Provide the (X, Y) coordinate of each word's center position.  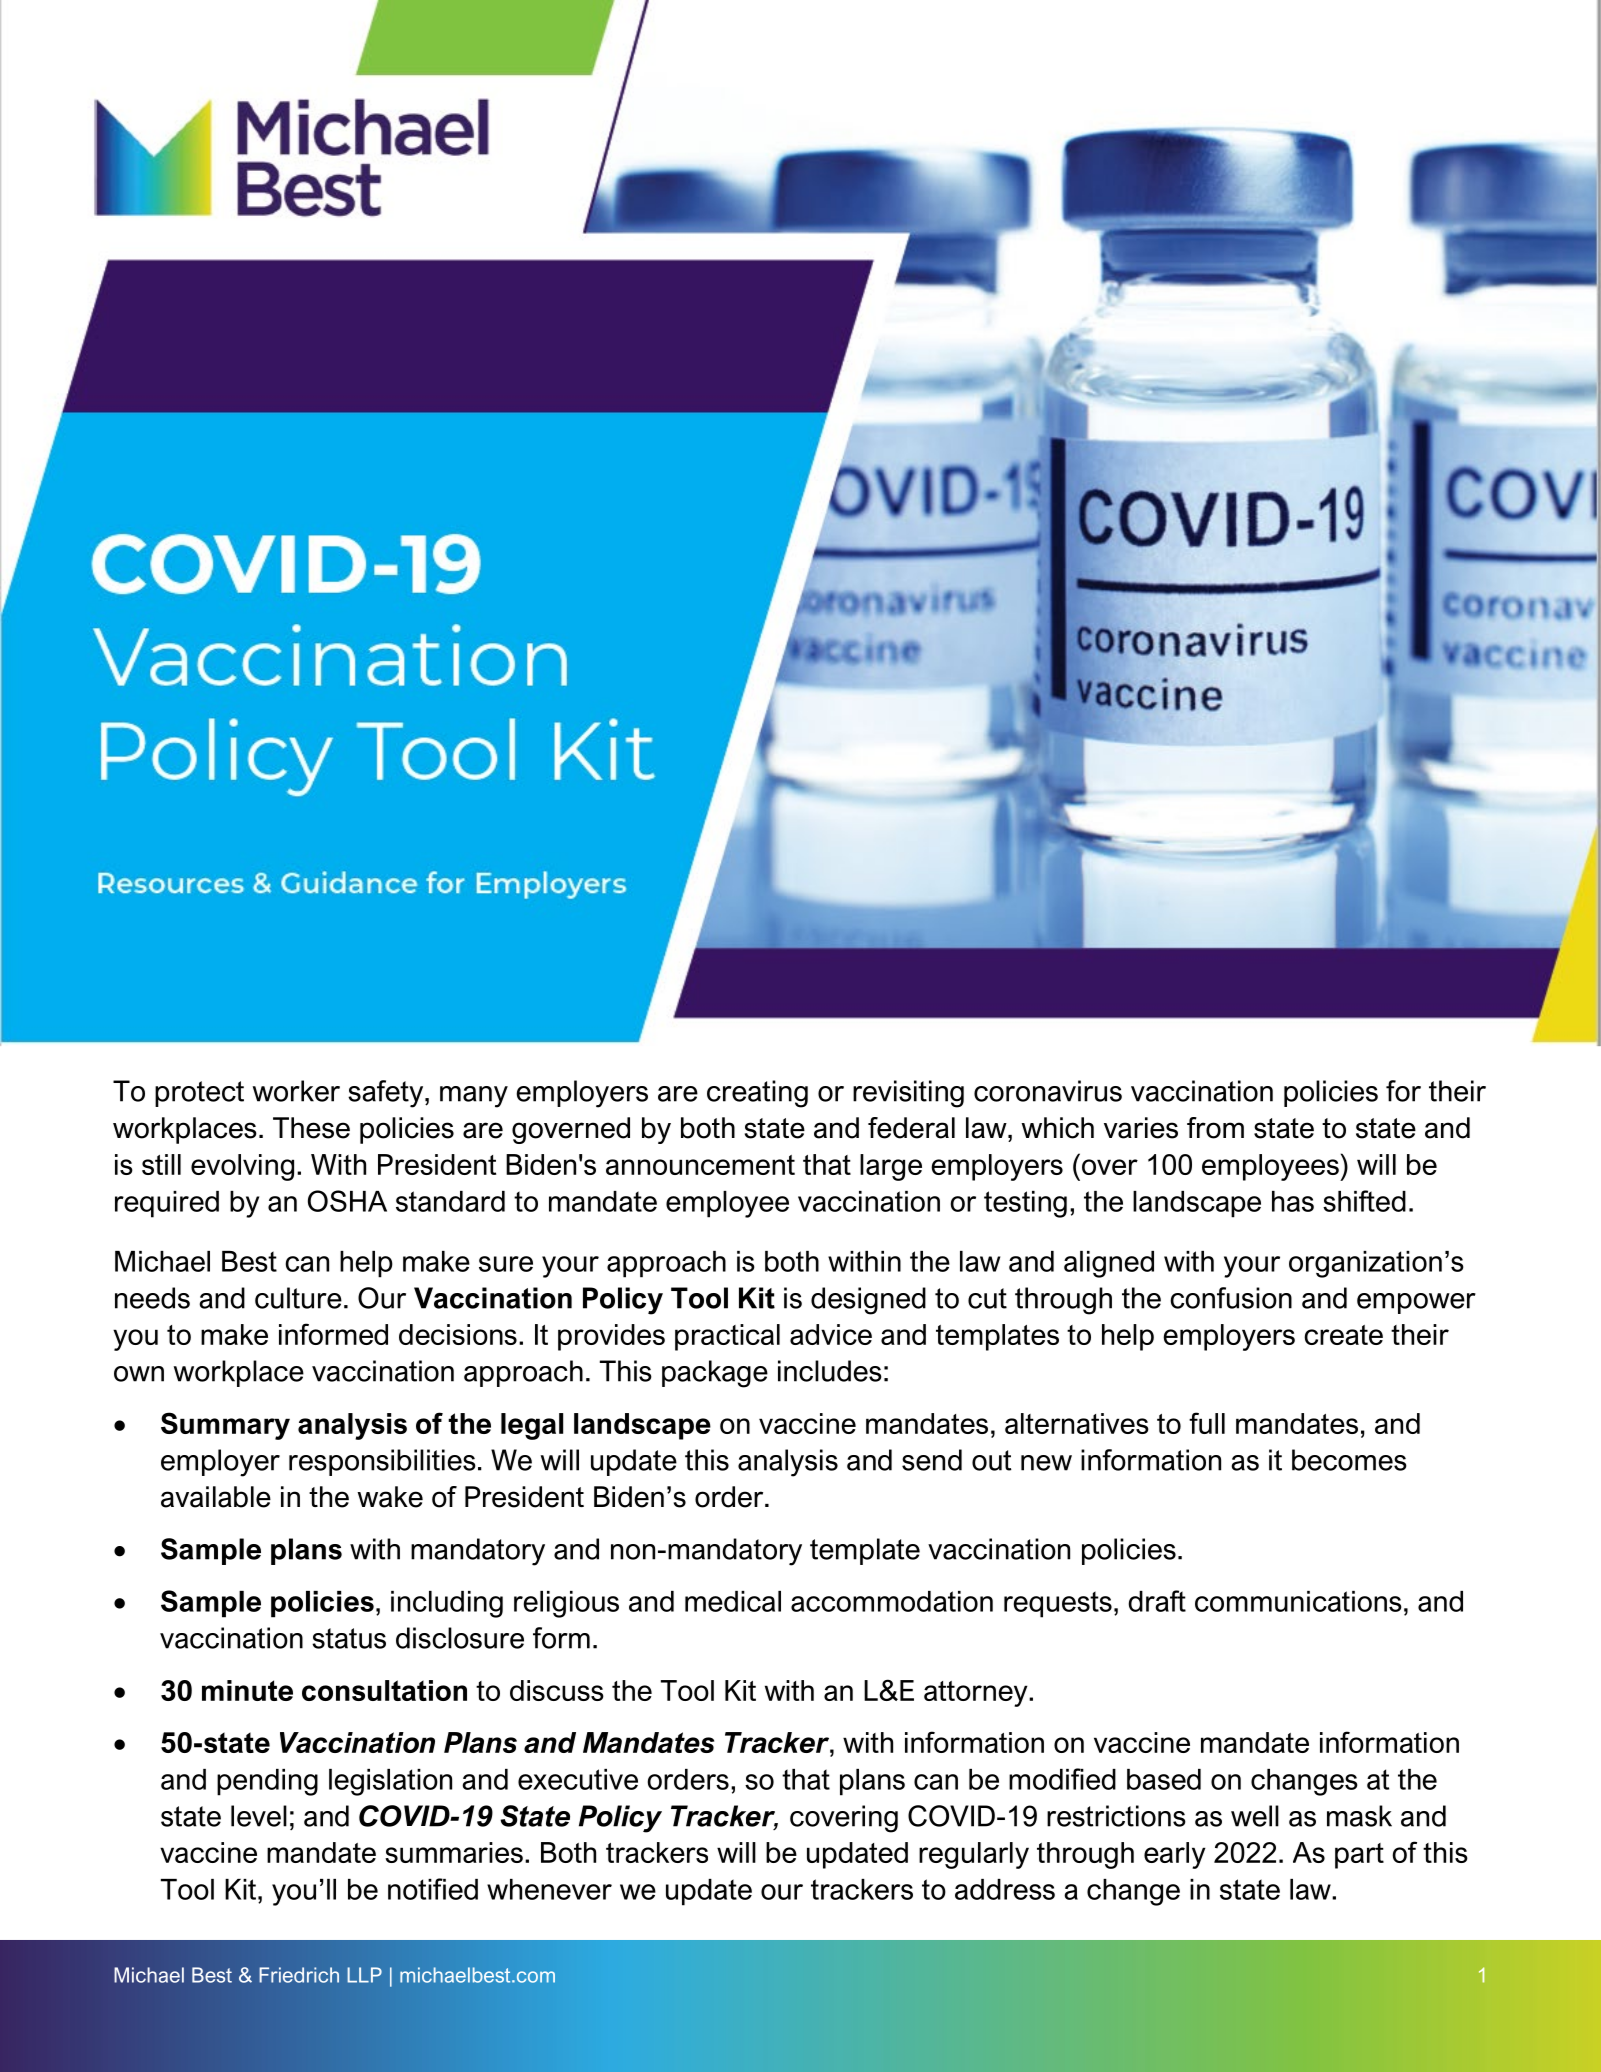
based (1164, 1779)
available (216, 1497)
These (311, 1128)
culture (298, 1298)
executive (578, 1779)
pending (267, 1782)
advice (831, 1334)
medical (733, 1601)
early (1175, 1855)
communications (1298, 1601)
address (1005, 1889)
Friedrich (299, 1975)
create (1343, 1335)
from (1215, 1128)
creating (757, 1094)
